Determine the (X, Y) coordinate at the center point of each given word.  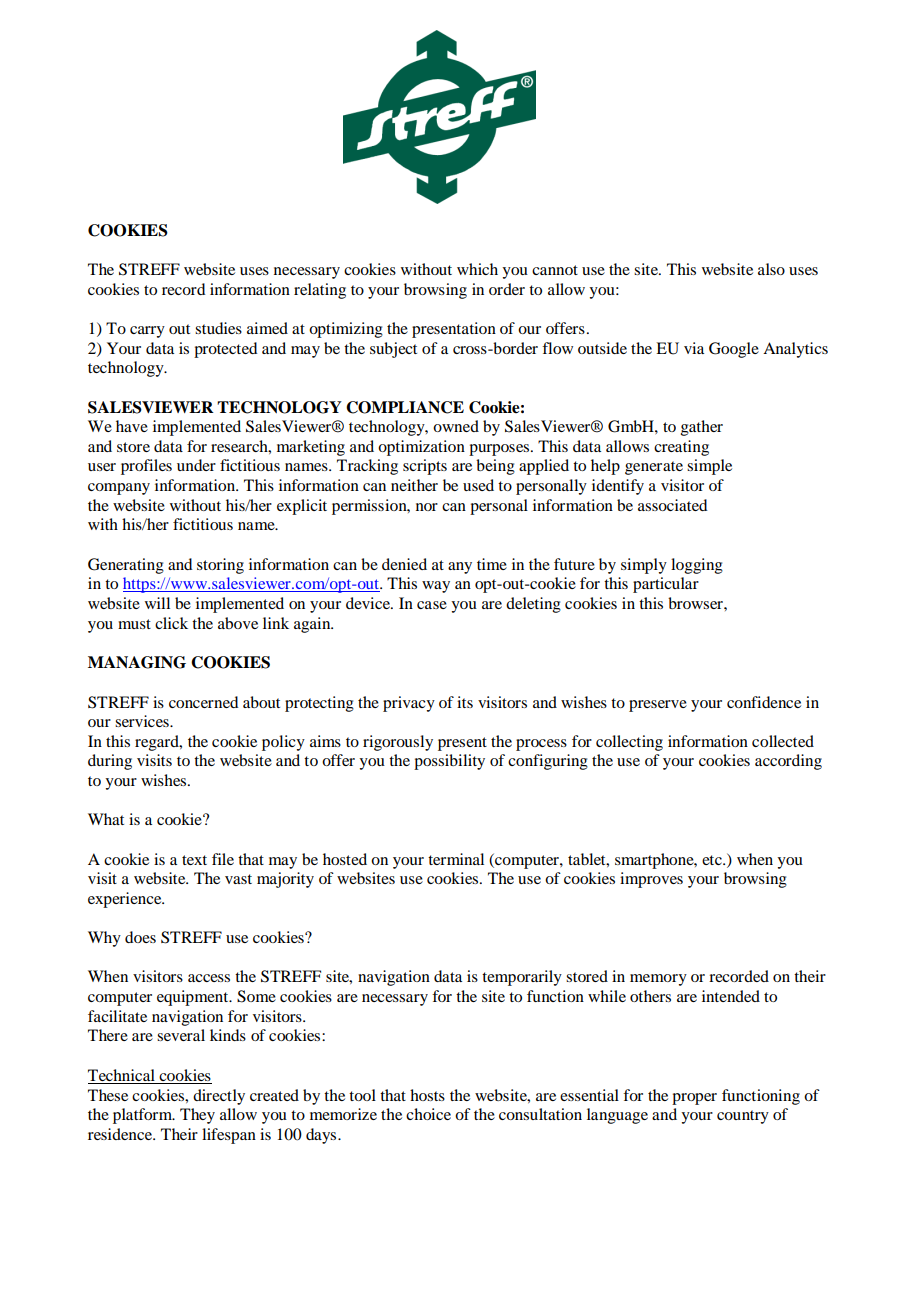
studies (218, 328)
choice (428, 1114)
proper (694, 1099)
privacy (409, 704)
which (477, 269)
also (771, 269)
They (197, 1116)
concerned (203, 702)
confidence (764, 702)
